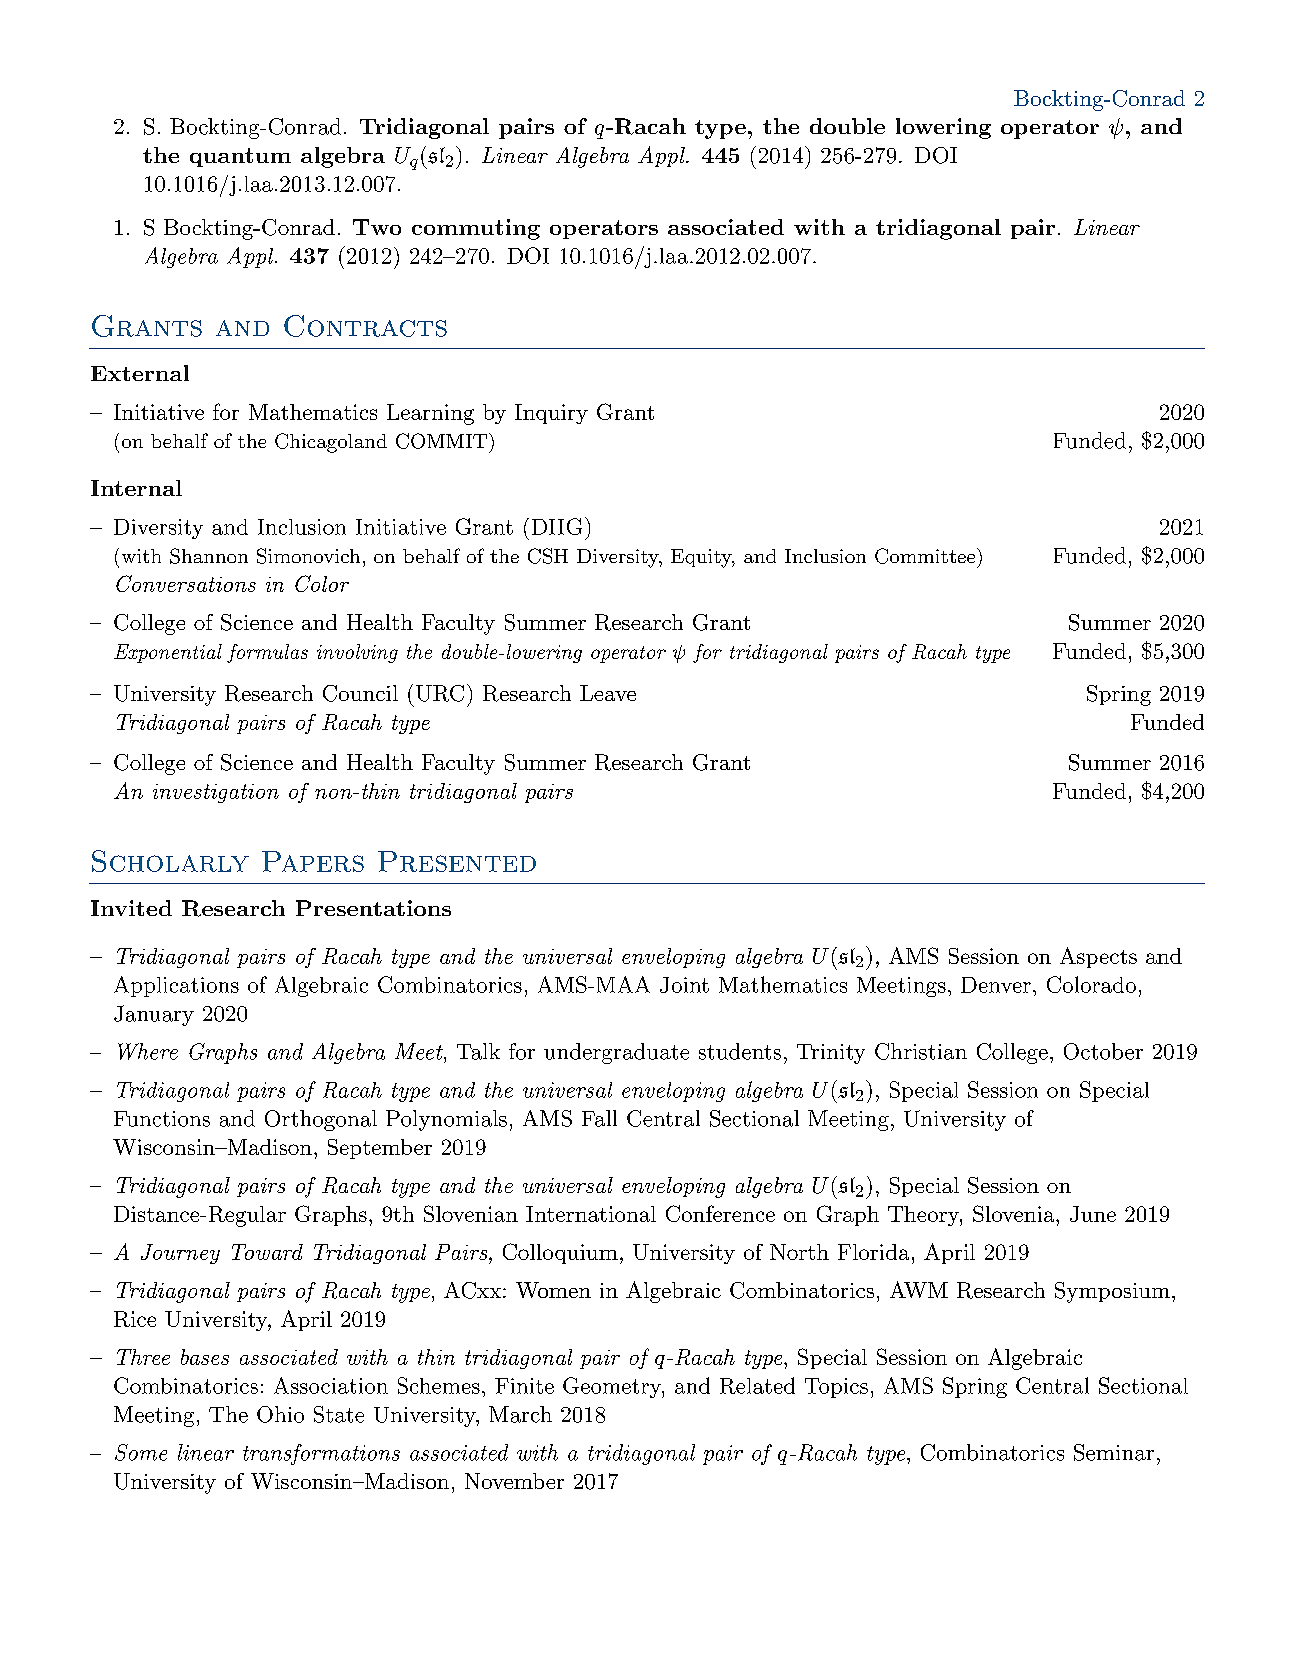  Describe the element at coordinates (548, 556) in the screenshot. I see `CSH` at that location.
